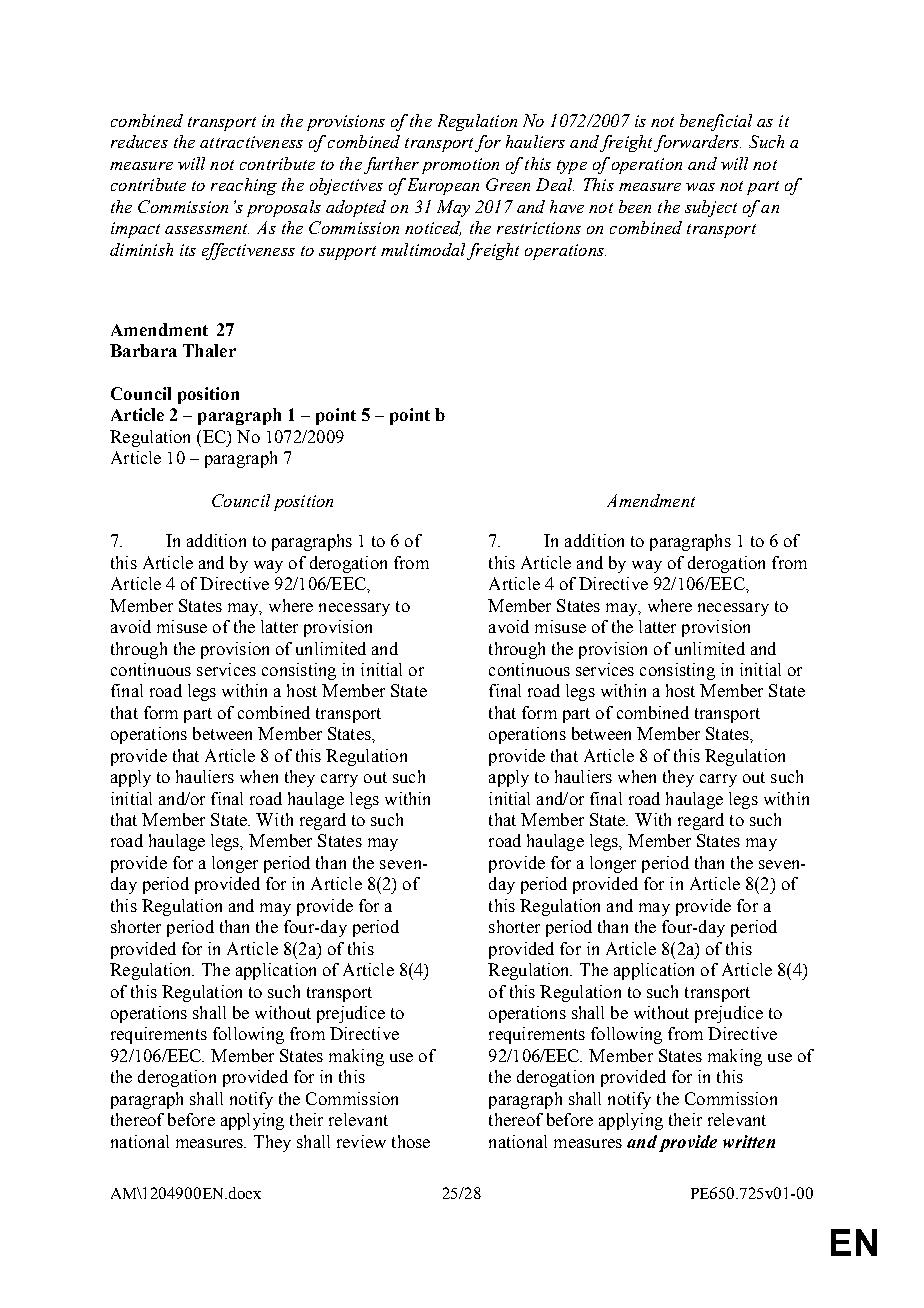  Describe the element at coordinates (251, 142) in the document. I see `attractiveness` at that location.
